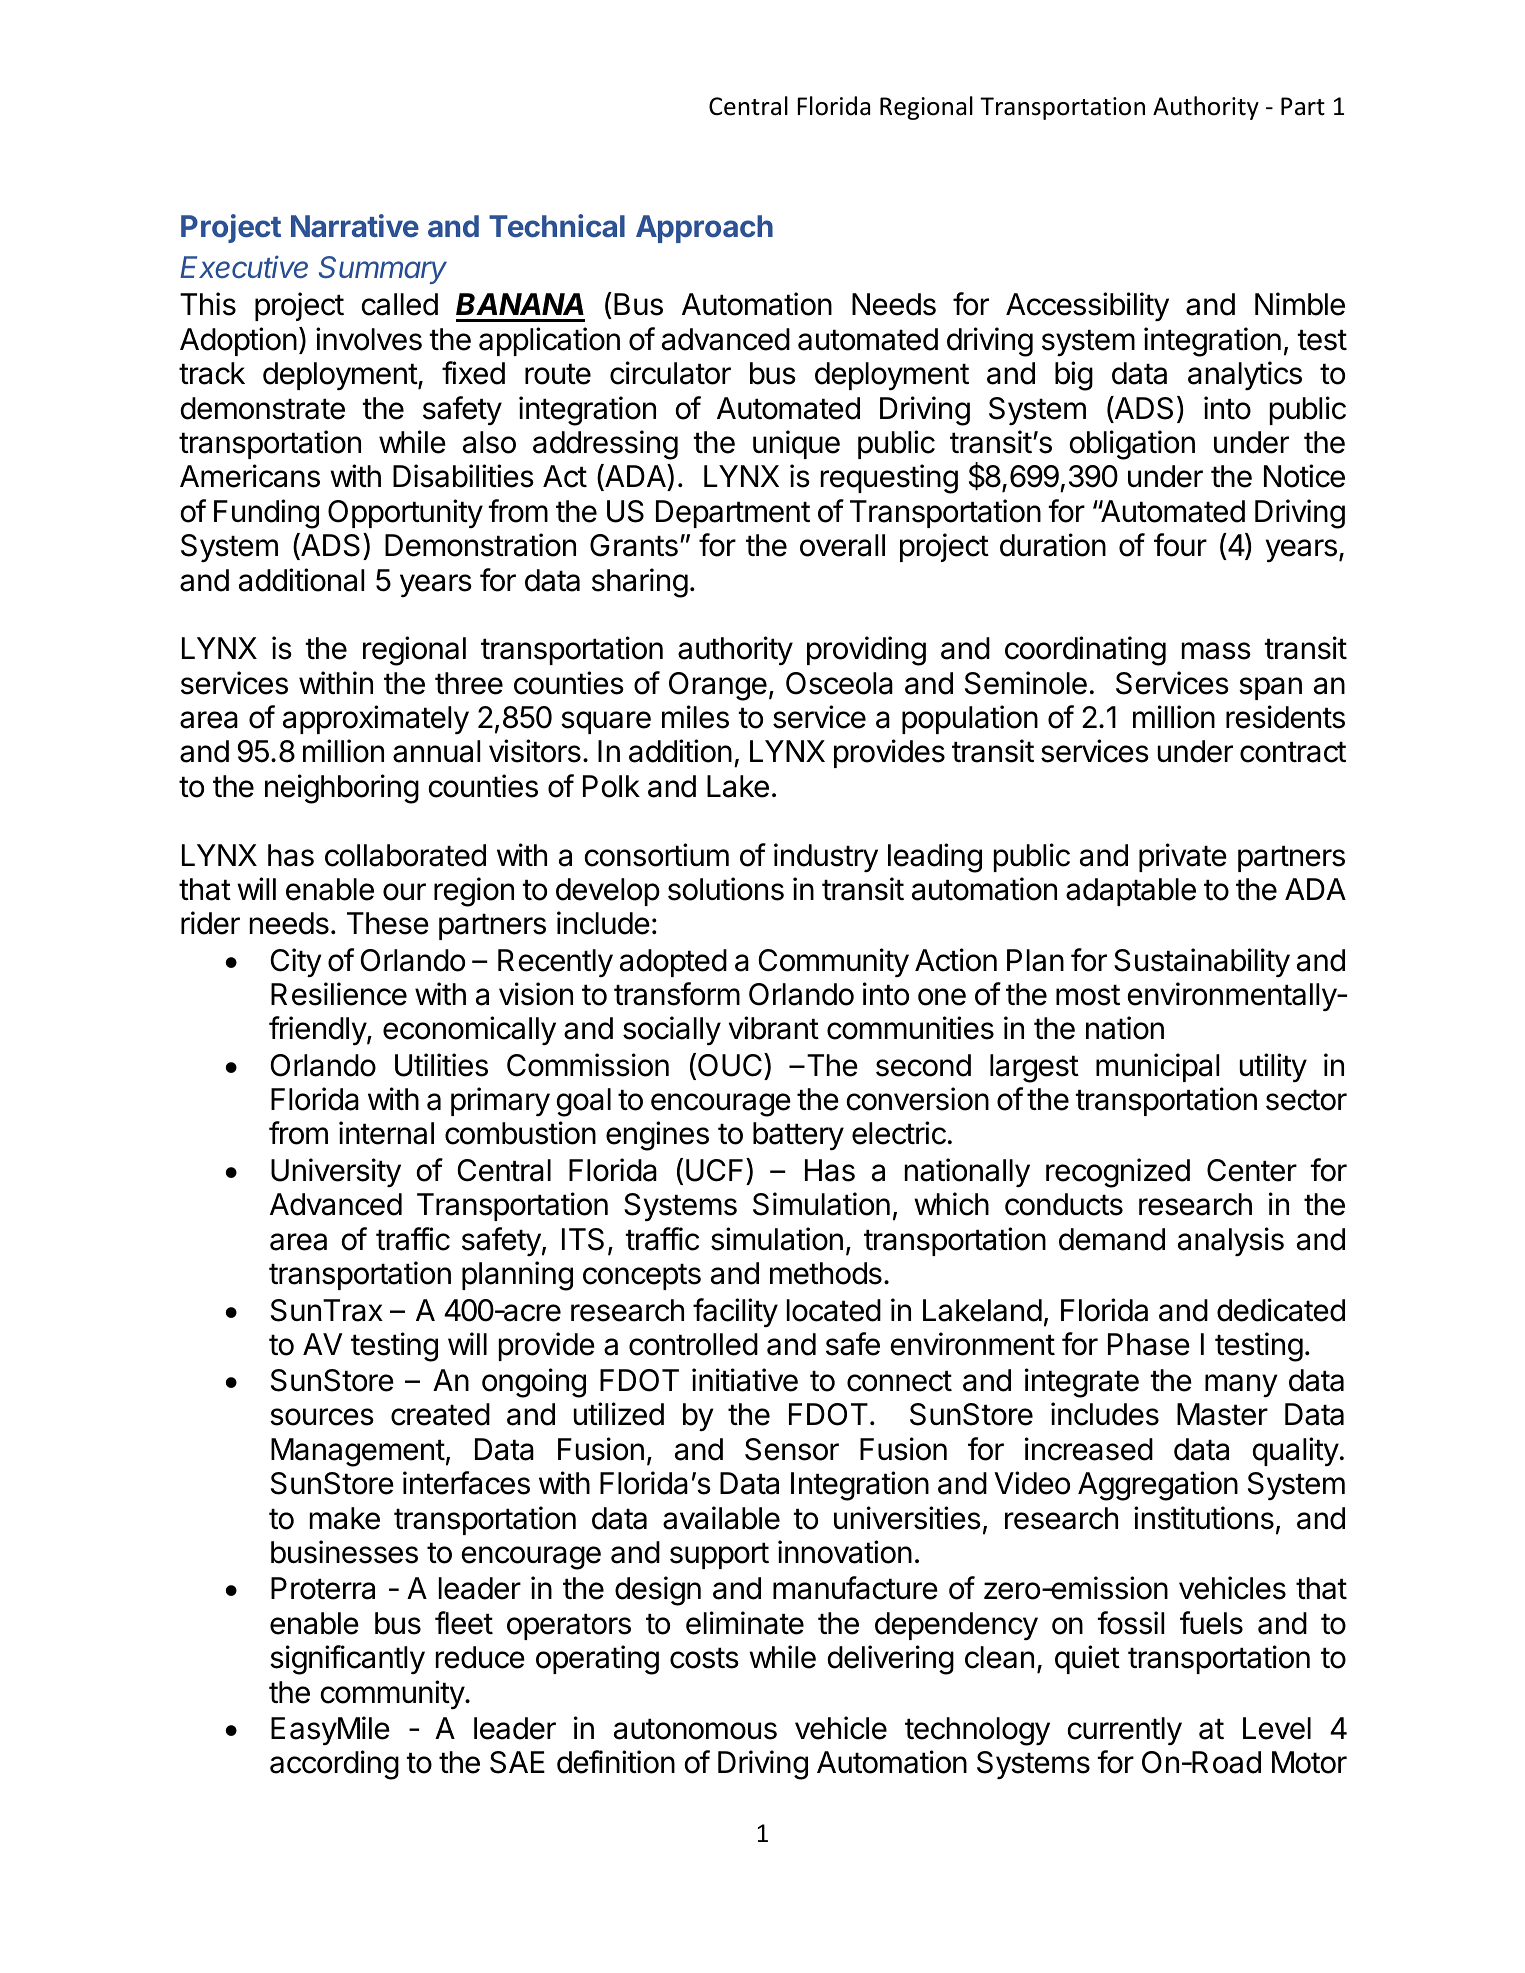 The width and height of the screenshot is (1525, 1973). Describe the element at coordinates (322, 1417) in the screenshot. I see `sources` at that location.
